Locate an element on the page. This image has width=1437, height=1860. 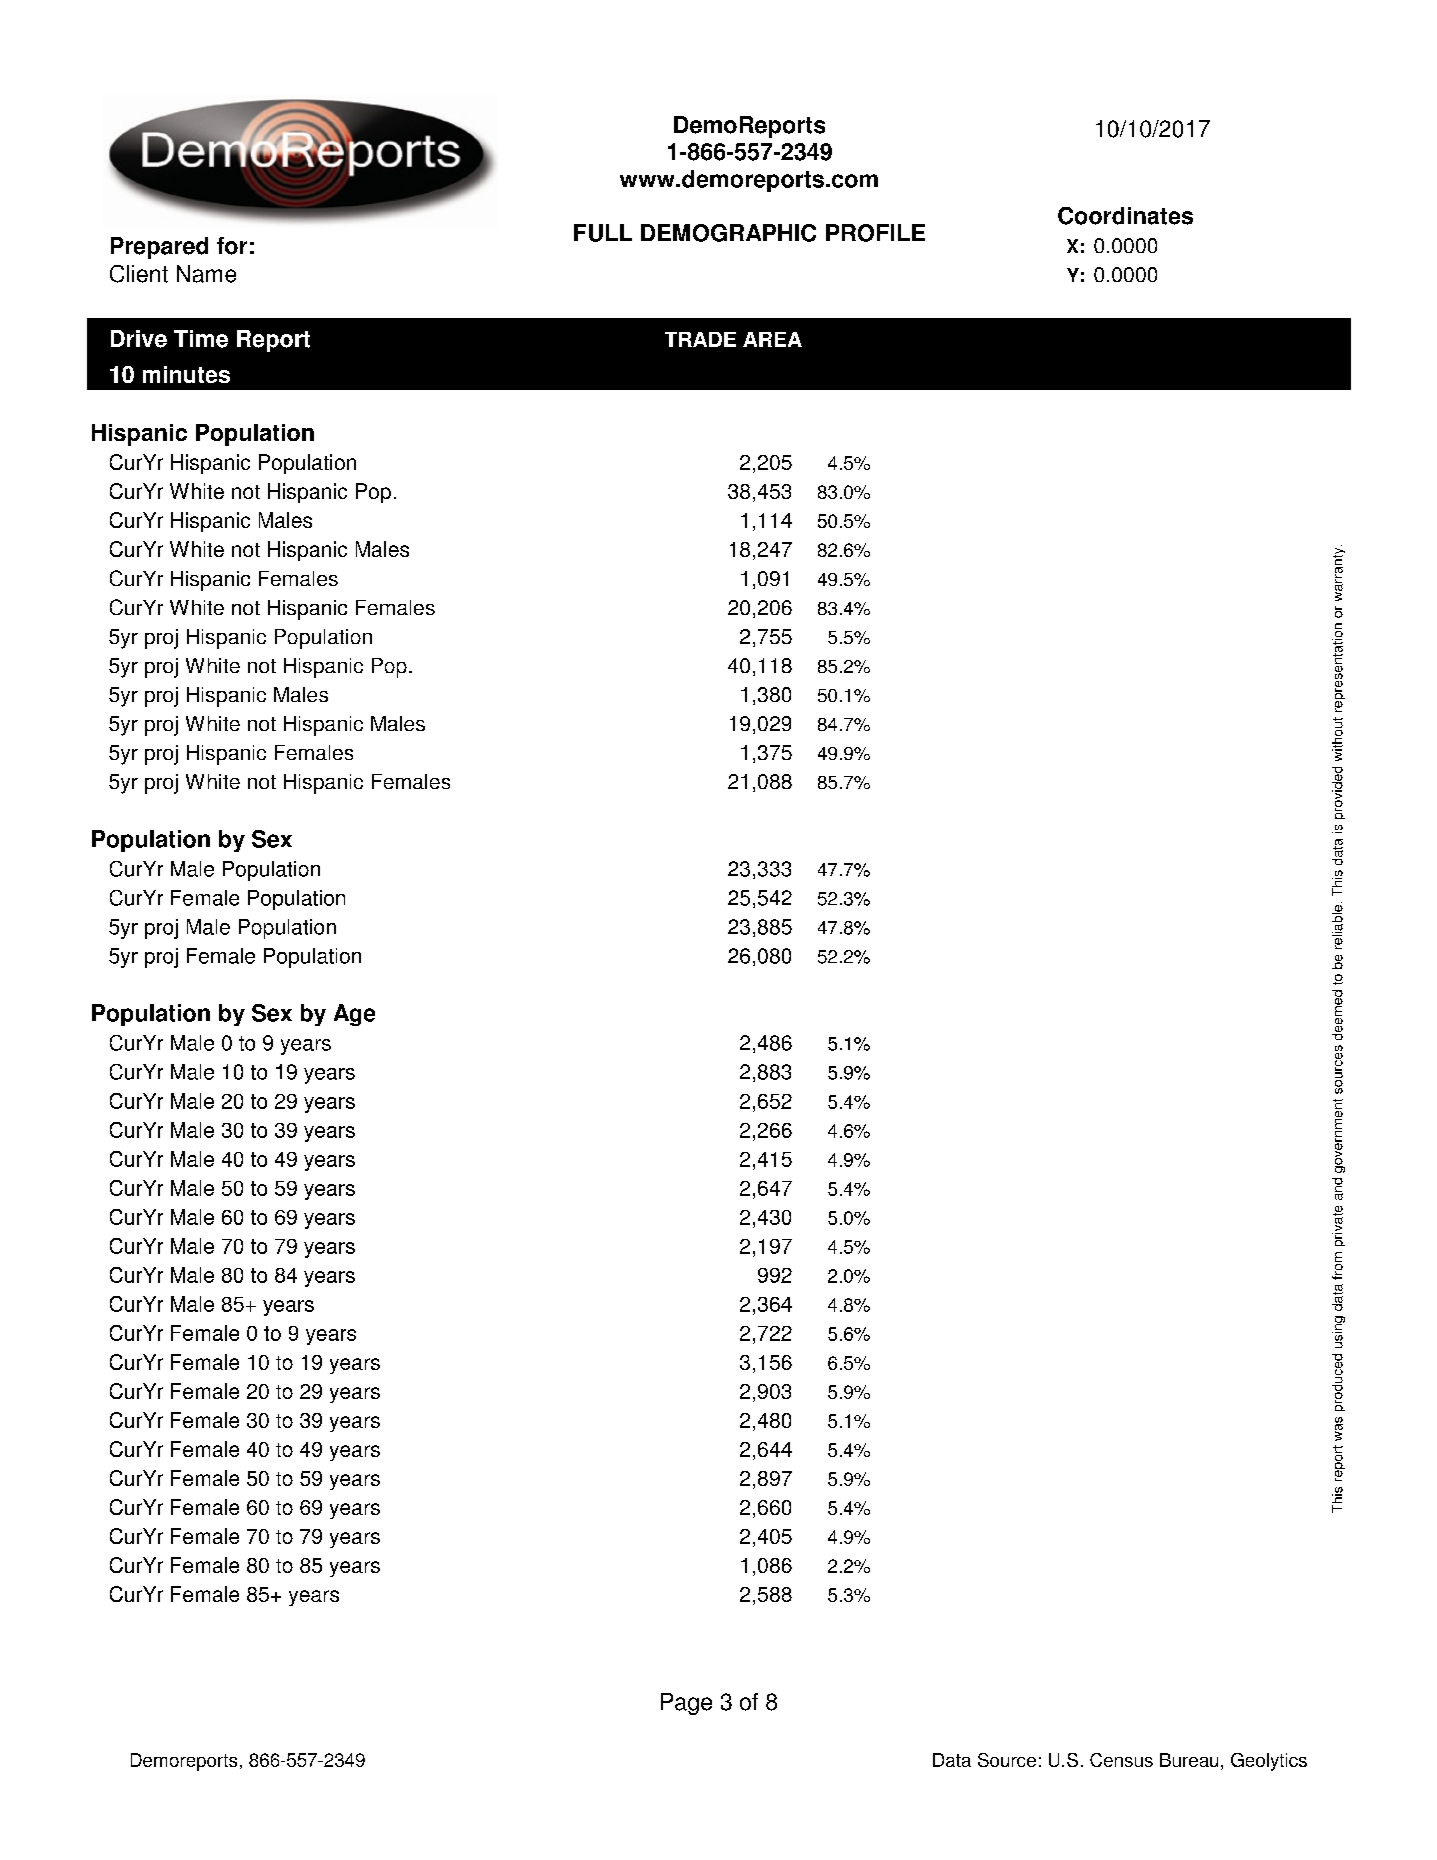
Page is located at coordinates (686, 1704).
